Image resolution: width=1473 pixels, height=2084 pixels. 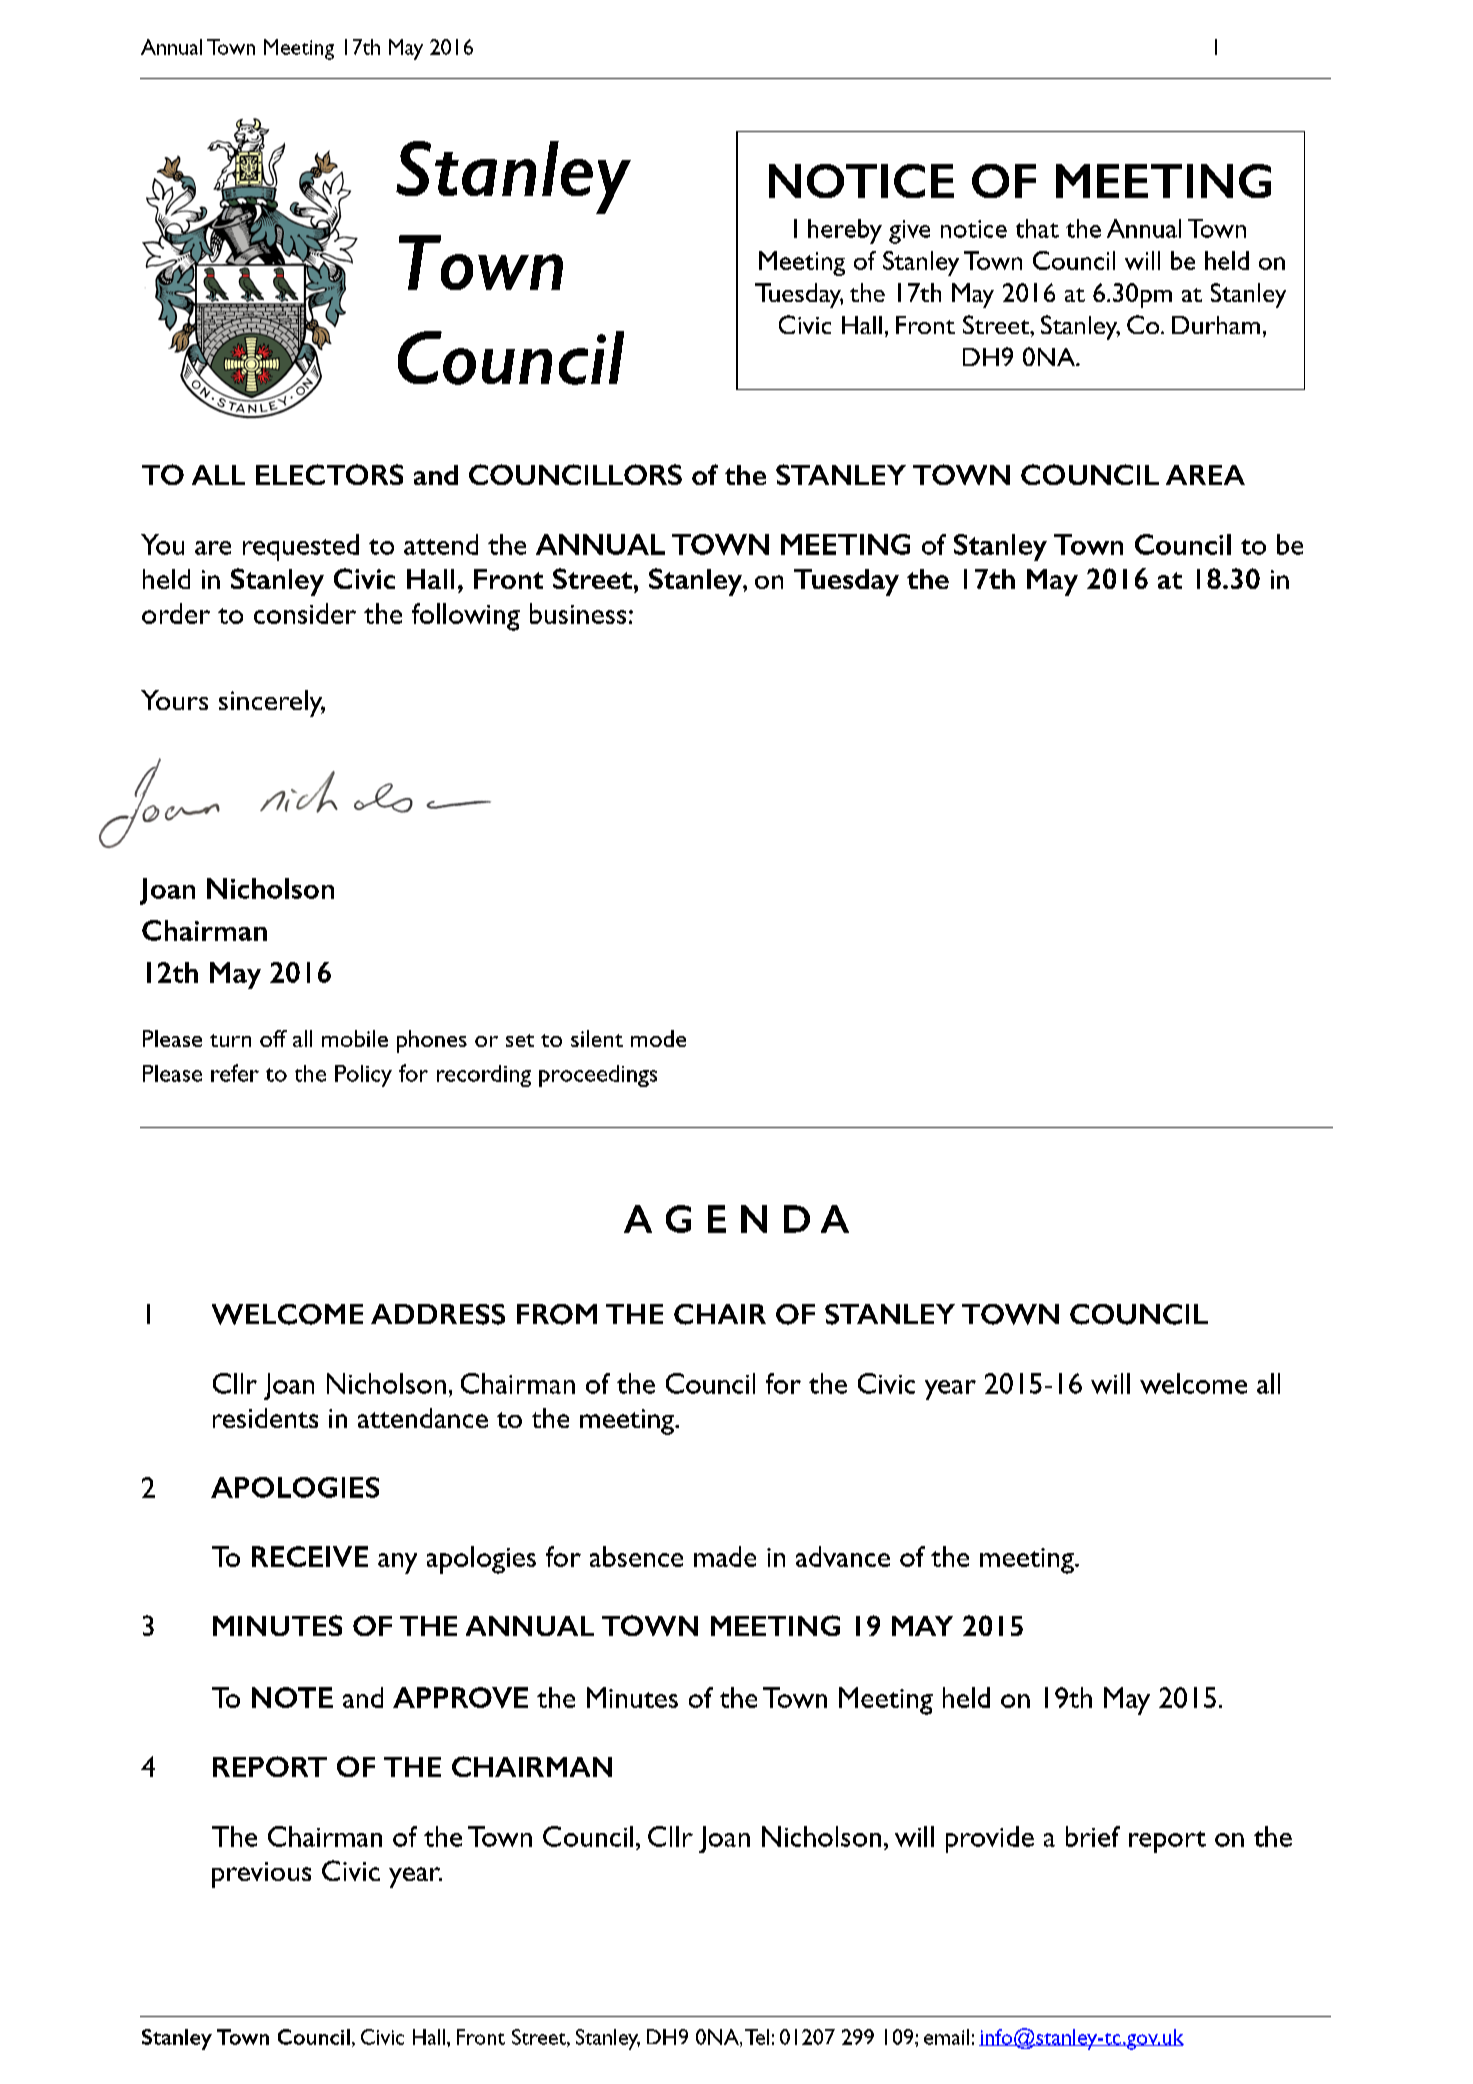 I want to click on hereby, so click(x=845, y=231).
